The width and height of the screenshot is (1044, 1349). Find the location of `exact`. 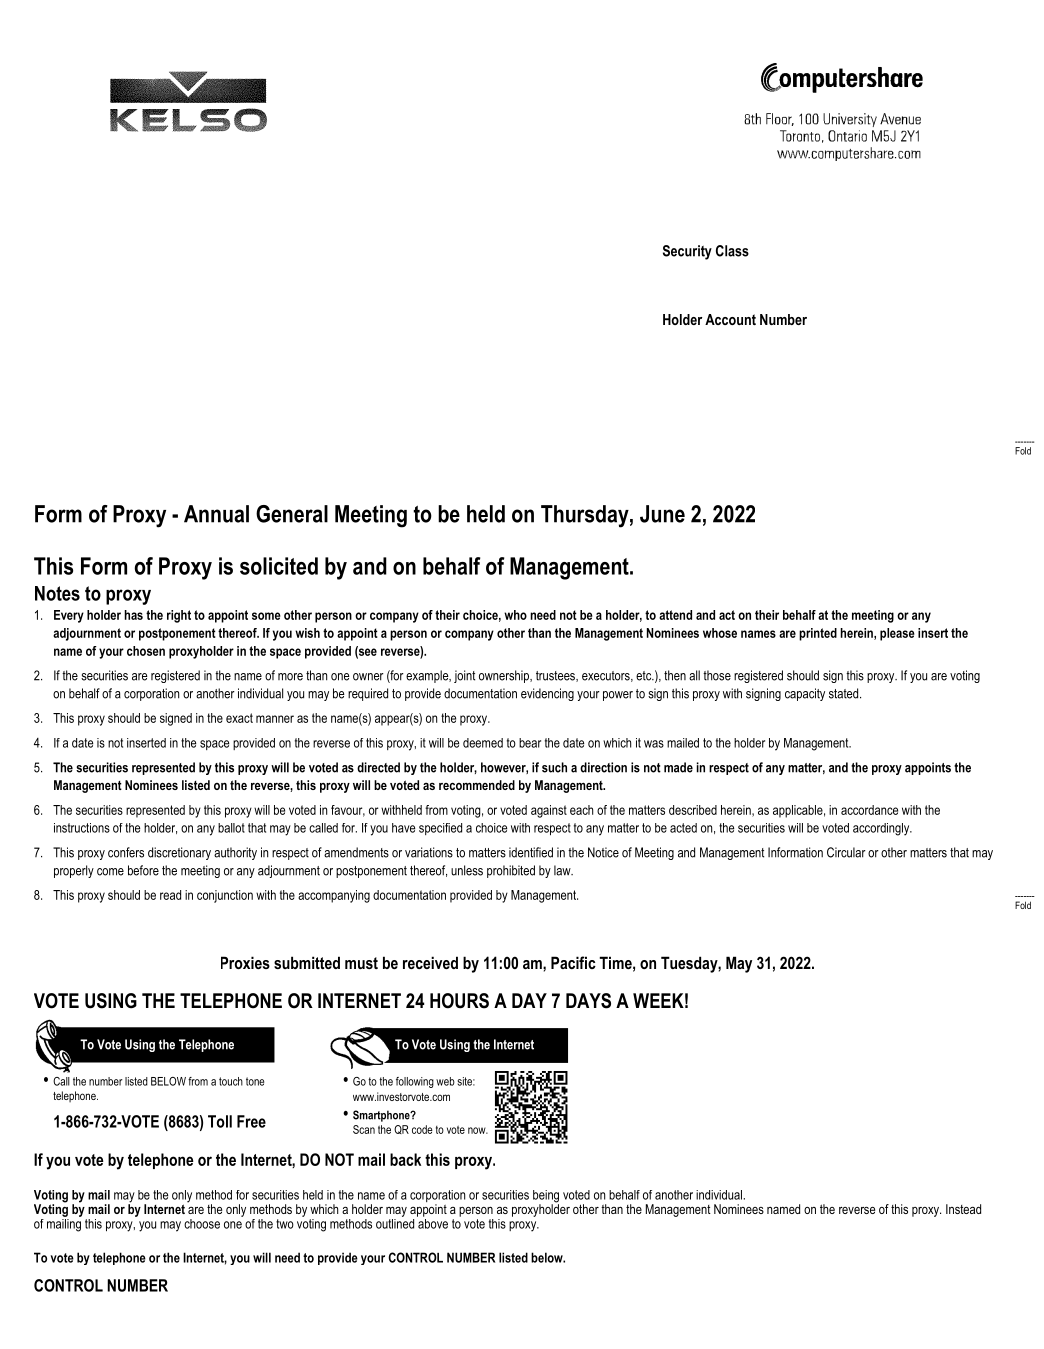

exact is located at coordinates (239, 718).
